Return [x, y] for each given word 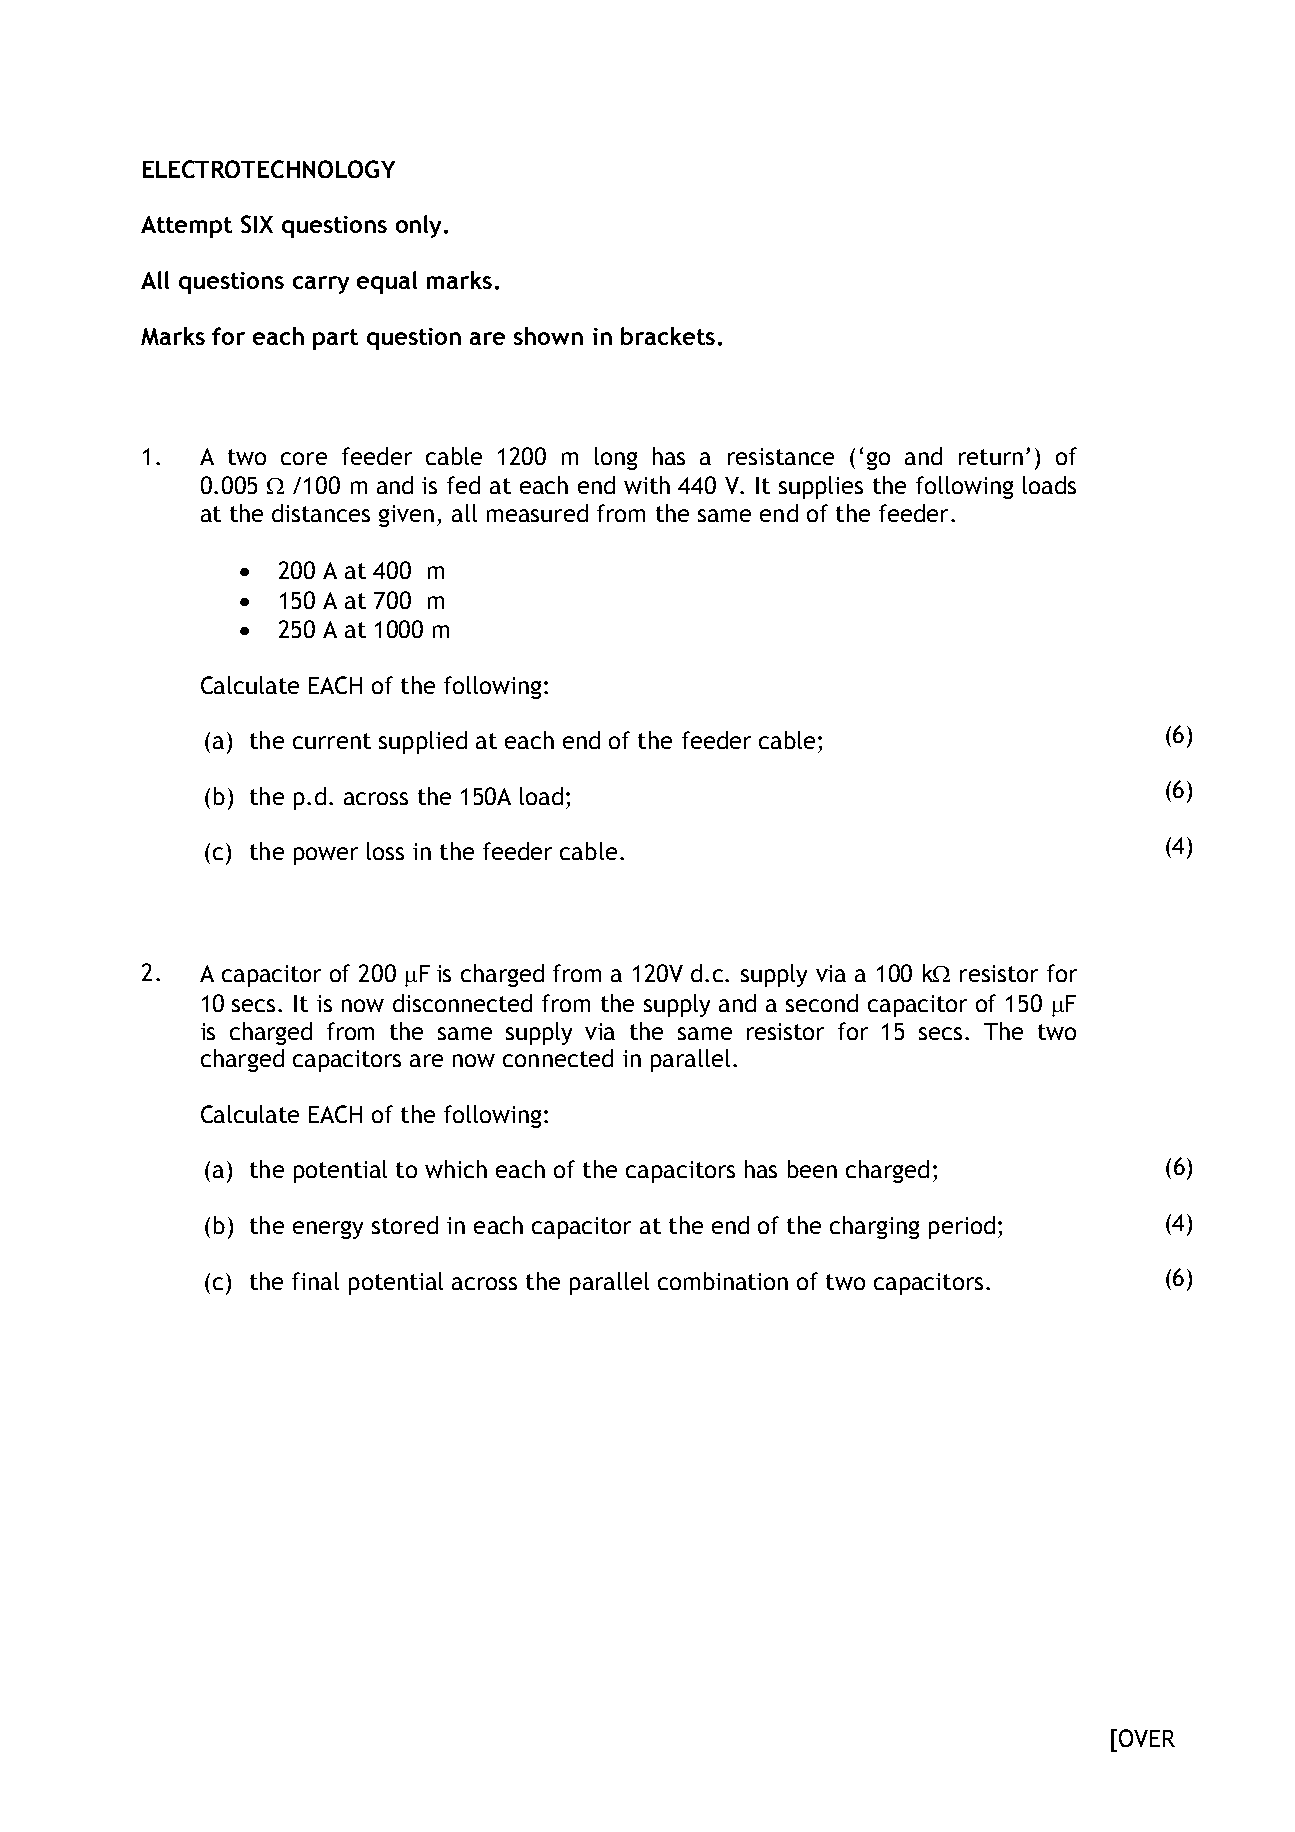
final [315, 1281]
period [962, 1227]
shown [548, 336]
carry [321, 285]
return [991, 457]
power [326, 856]
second [822, 1003]
